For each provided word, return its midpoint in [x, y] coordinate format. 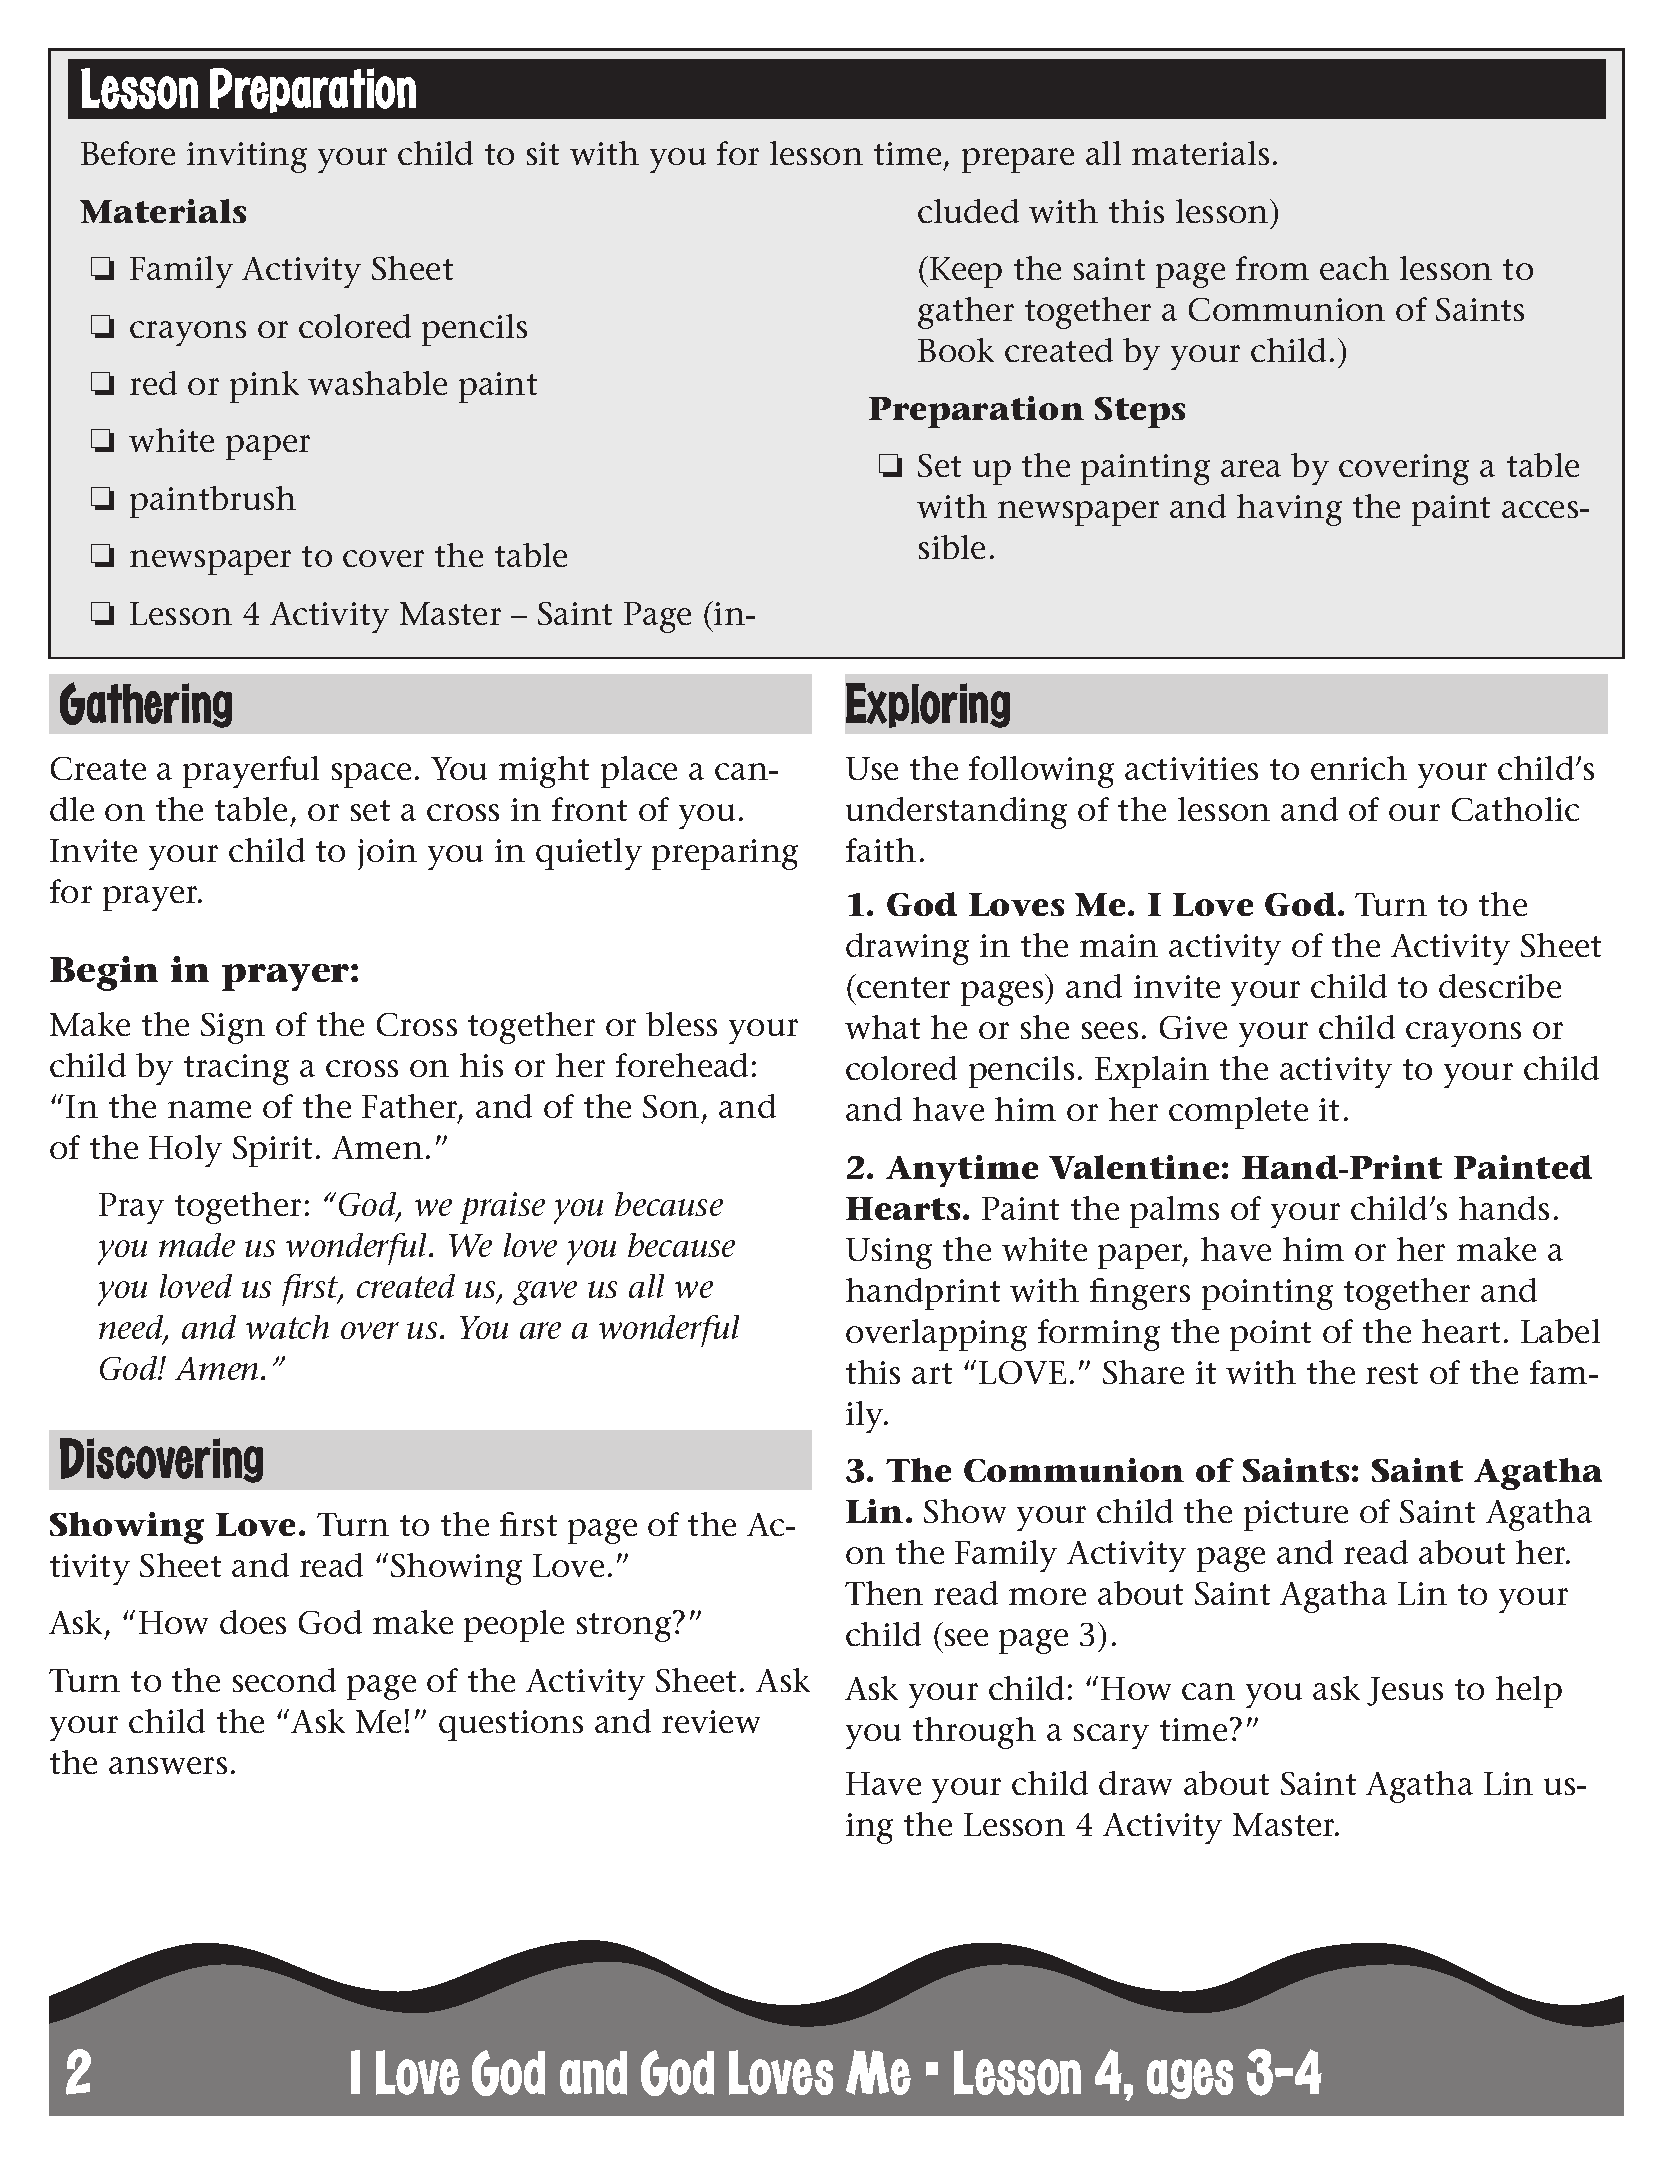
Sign [233, 1028]
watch [287, 1327]
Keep [966, 272]
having [1289, 510]
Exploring [928, 705]
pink [264, 387]
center [903, 987]
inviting [247, 157]
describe [1500, 986]
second [284, 1680]
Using [889, 1253]
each [1354, 268]
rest [1392, 1373]
